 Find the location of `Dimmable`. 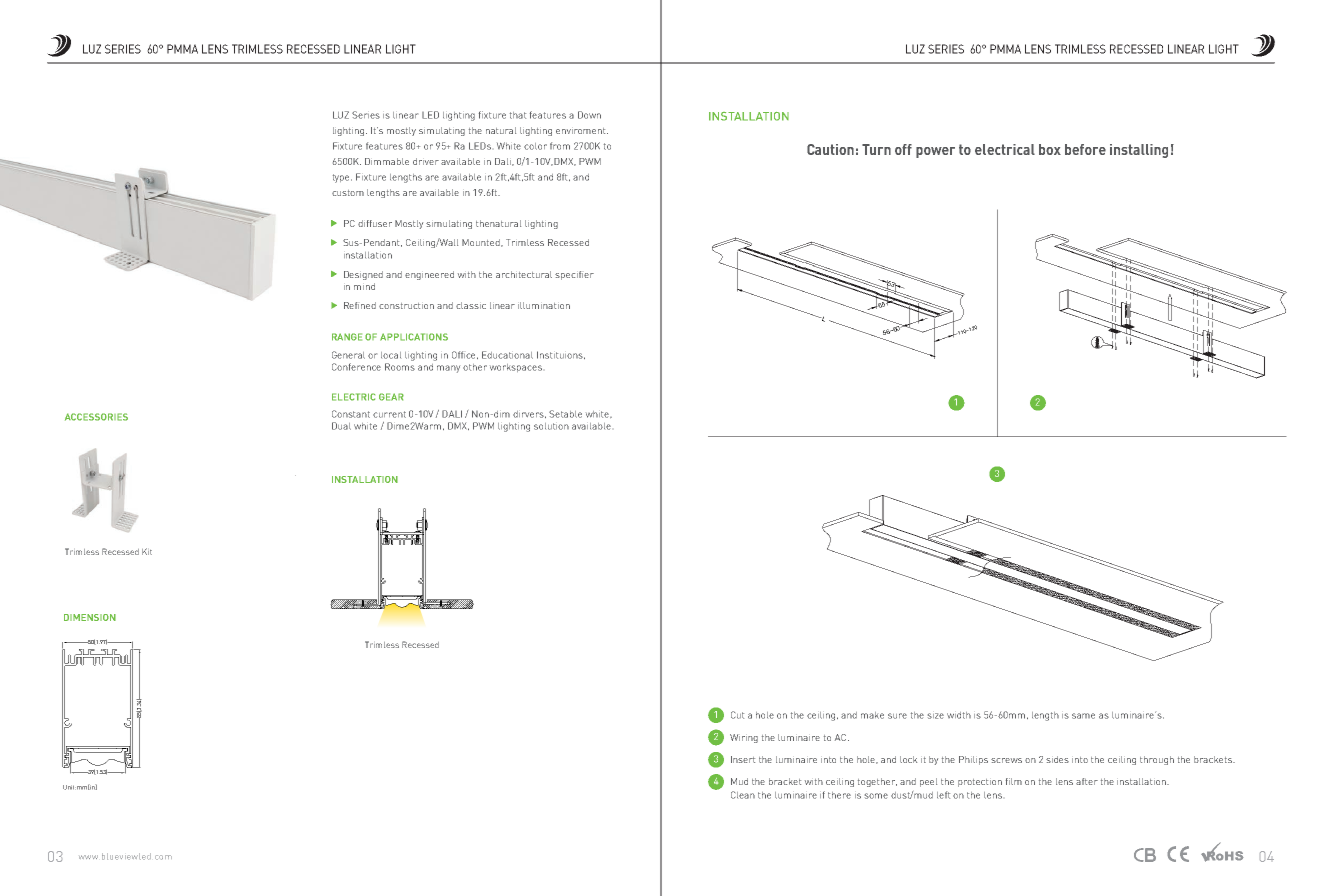

Dimmable is located at coordinates (387, 161).
